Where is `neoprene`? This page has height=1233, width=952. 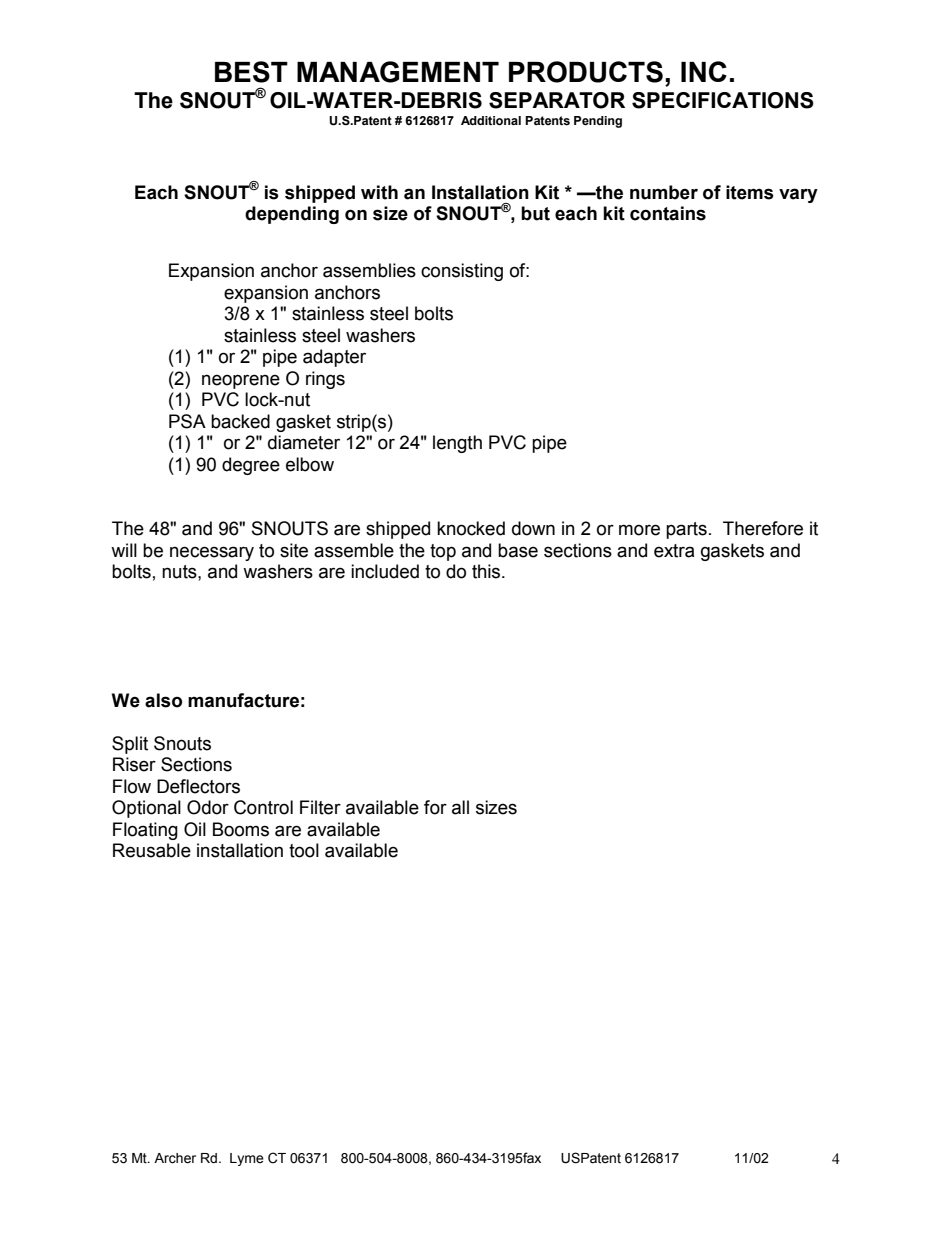
neoprene is located at coordinates (241, 381).
